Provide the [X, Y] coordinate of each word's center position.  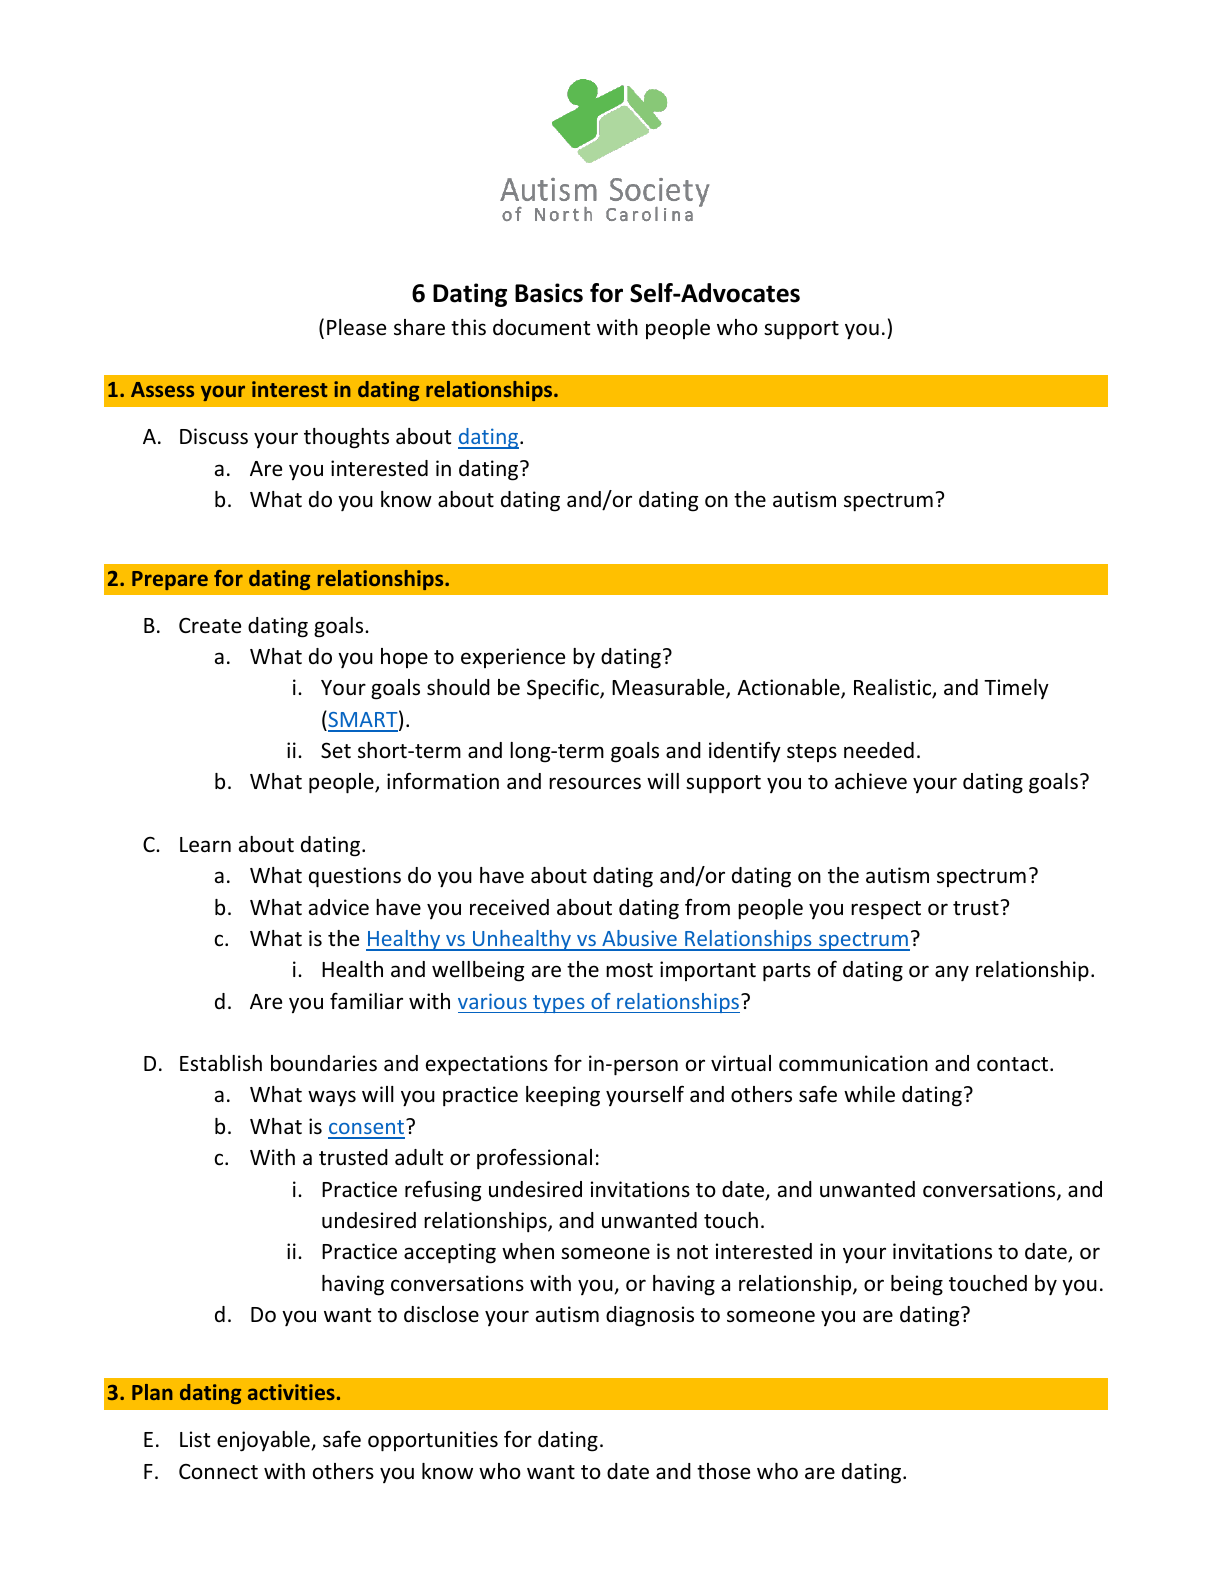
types [559, 1004]
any [952, 973]
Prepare [170, 580]
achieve [871, 781]
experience [513, 658]
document [541, 327]
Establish [221, 1063]
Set [336, 750]
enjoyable [264, 1441]
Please [356, 327]
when [528, 1251]
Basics [549, 293]
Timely [1016, 689]
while [869, 1094]
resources [595, 783]
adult [419, 1157]
